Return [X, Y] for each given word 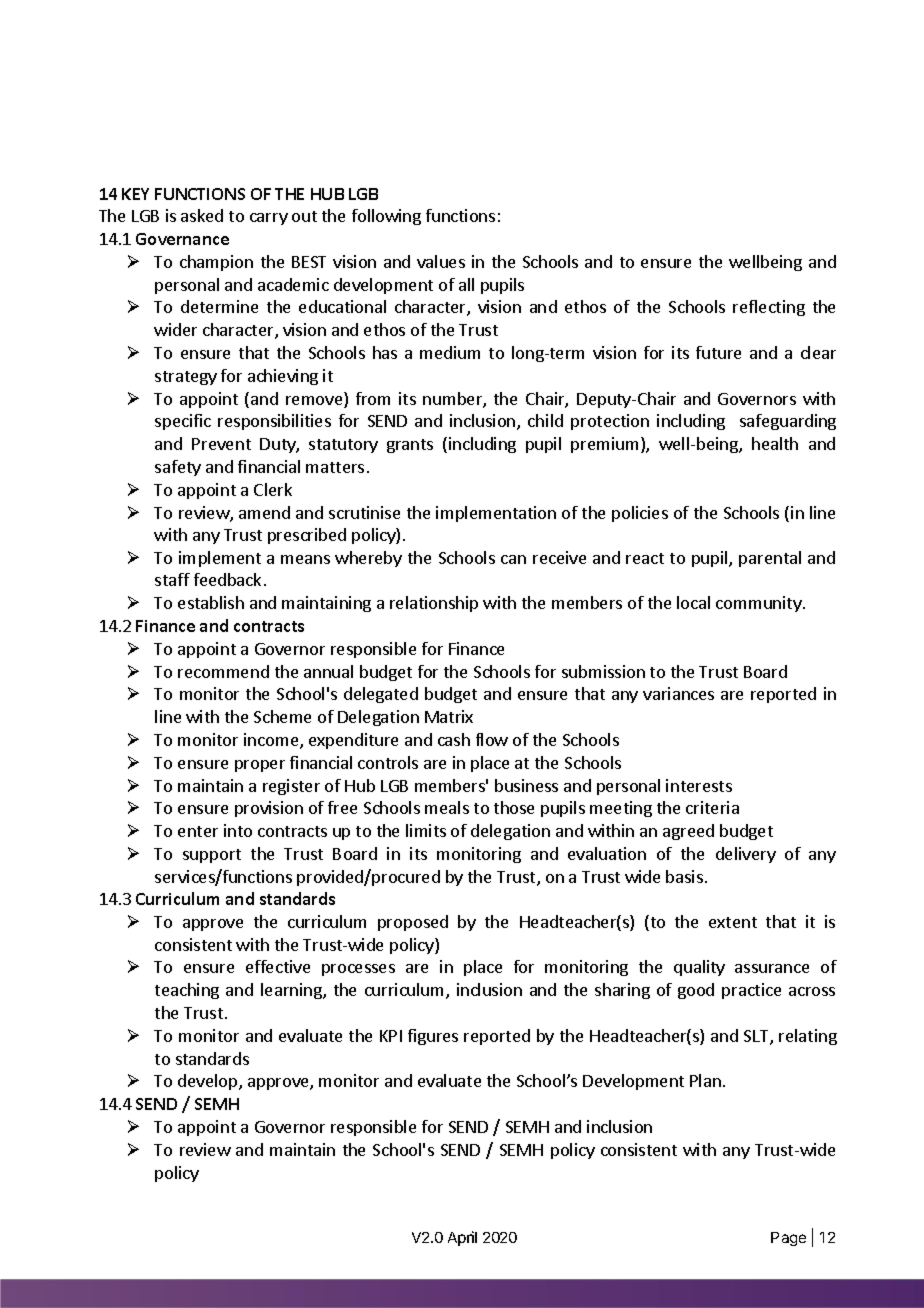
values [441, 261]
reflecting [769, 308]
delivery [746, 855]
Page [788, 1239]
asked [202, 215]
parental [770, 559]
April [462, 1238]
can [513, 559]
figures [433, 1037]
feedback [227, 579]
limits [426, 830]
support [212, 856]
